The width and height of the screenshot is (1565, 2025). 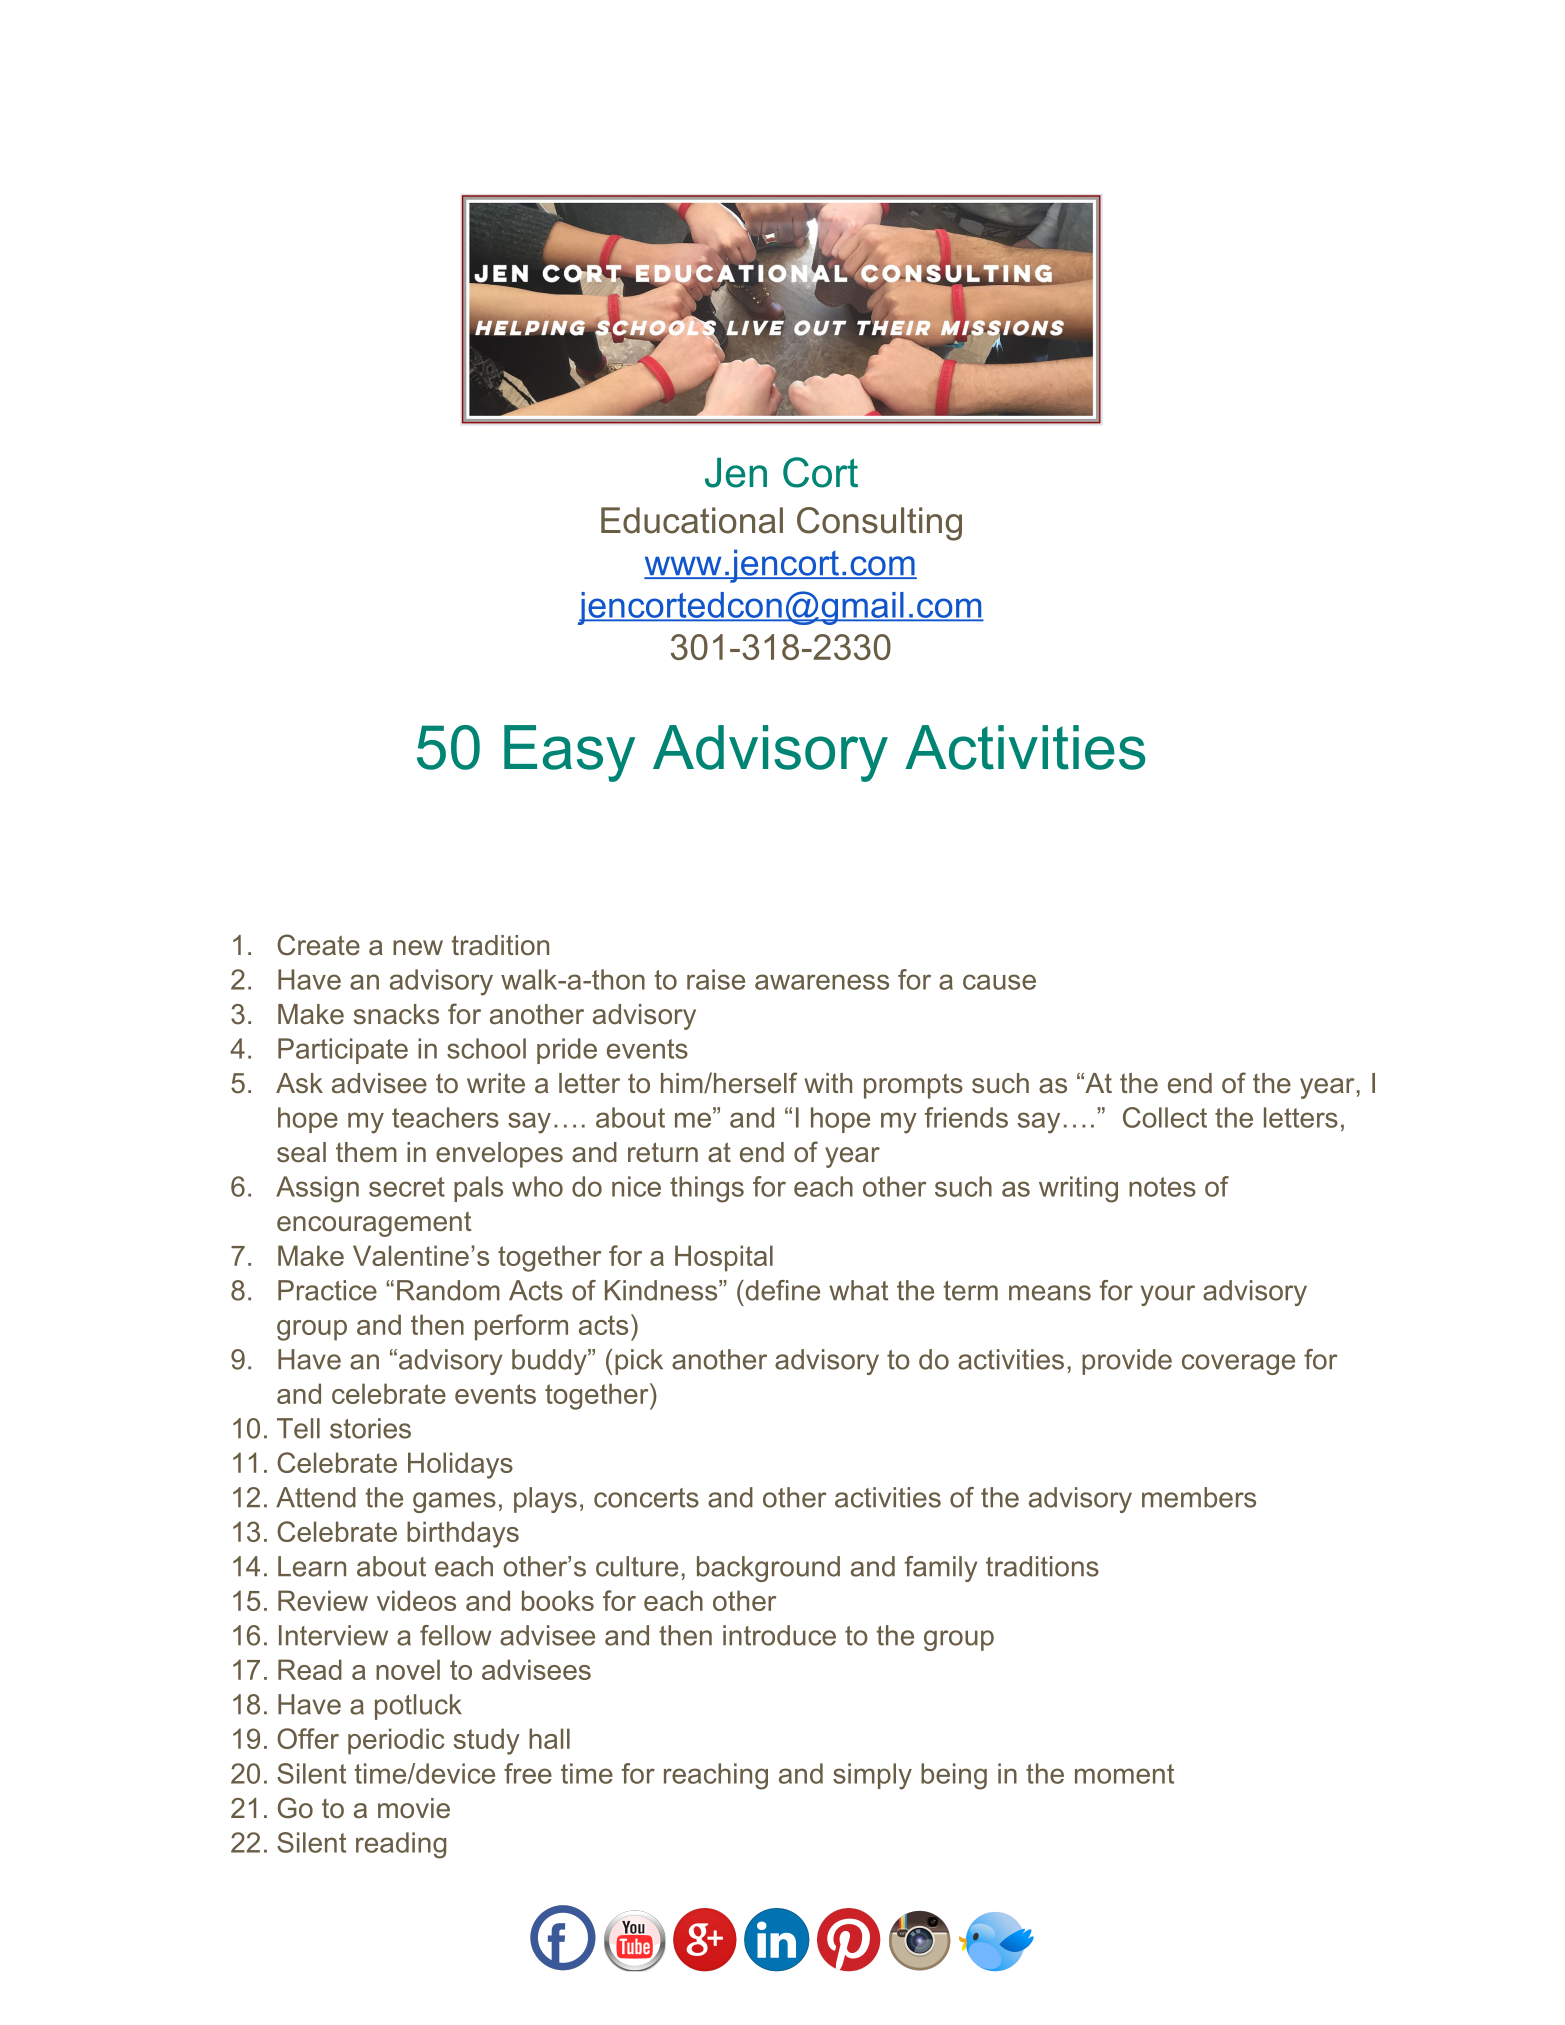 I want to click on moment, so click(x=1124, y=1774).
